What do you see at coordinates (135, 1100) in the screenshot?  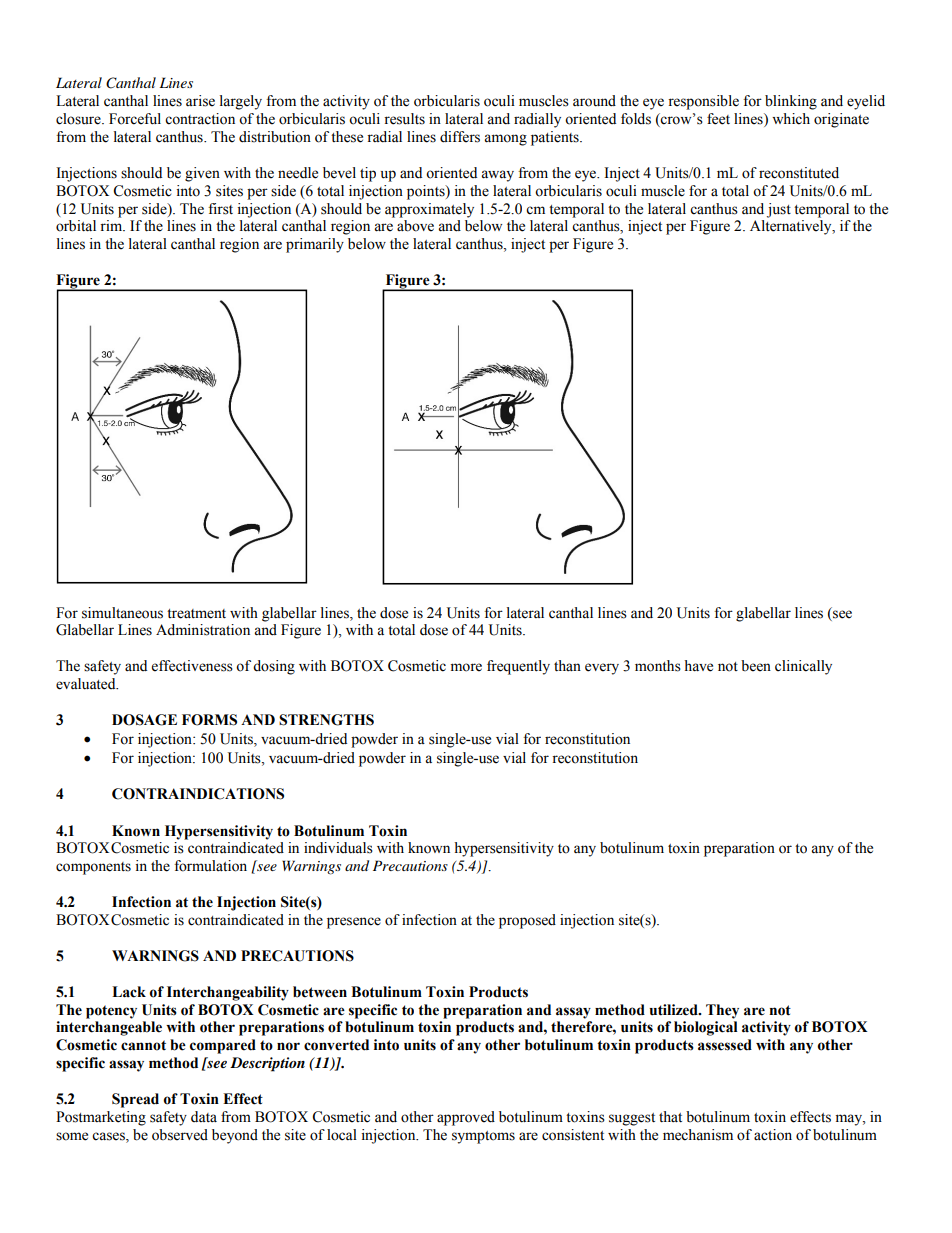 I see `Spread` at bounding box center [135, 1100].
